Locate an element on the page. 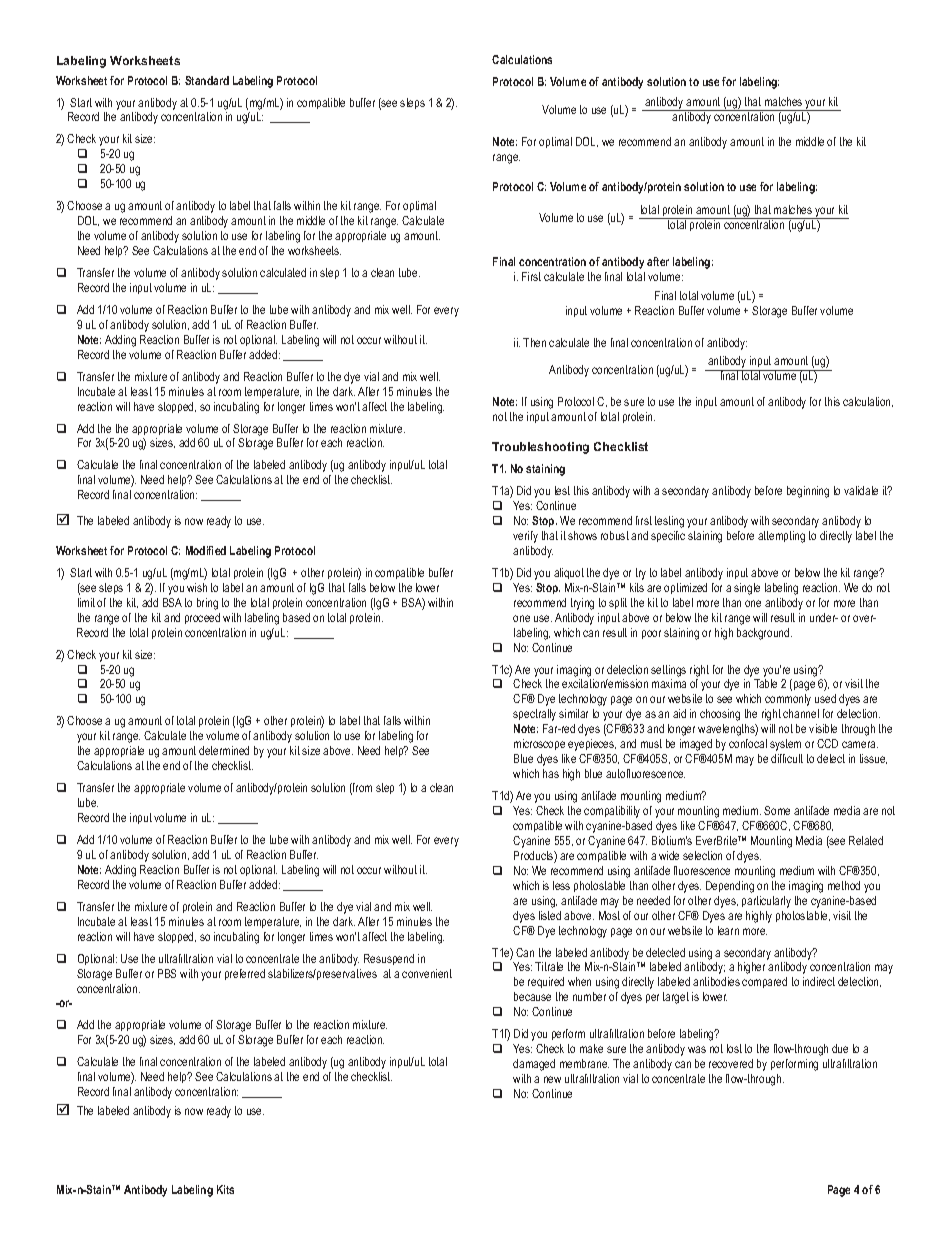 The width and height of the page is (952, 1233). Then is located at coordinates (534, 342).
